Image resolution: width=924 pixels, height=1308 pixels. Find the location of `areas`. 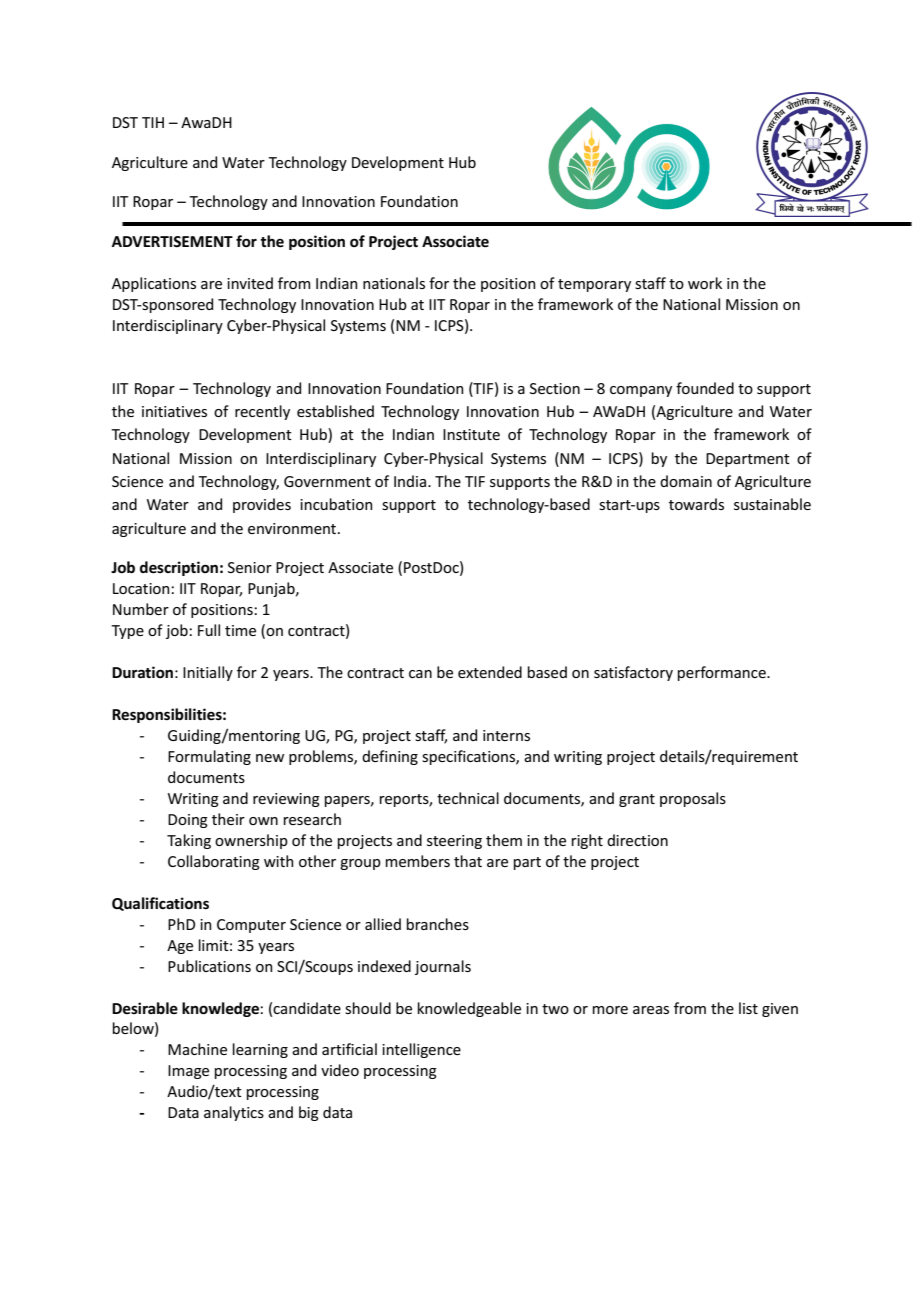

areas is located at coordinates (651, 1010).
